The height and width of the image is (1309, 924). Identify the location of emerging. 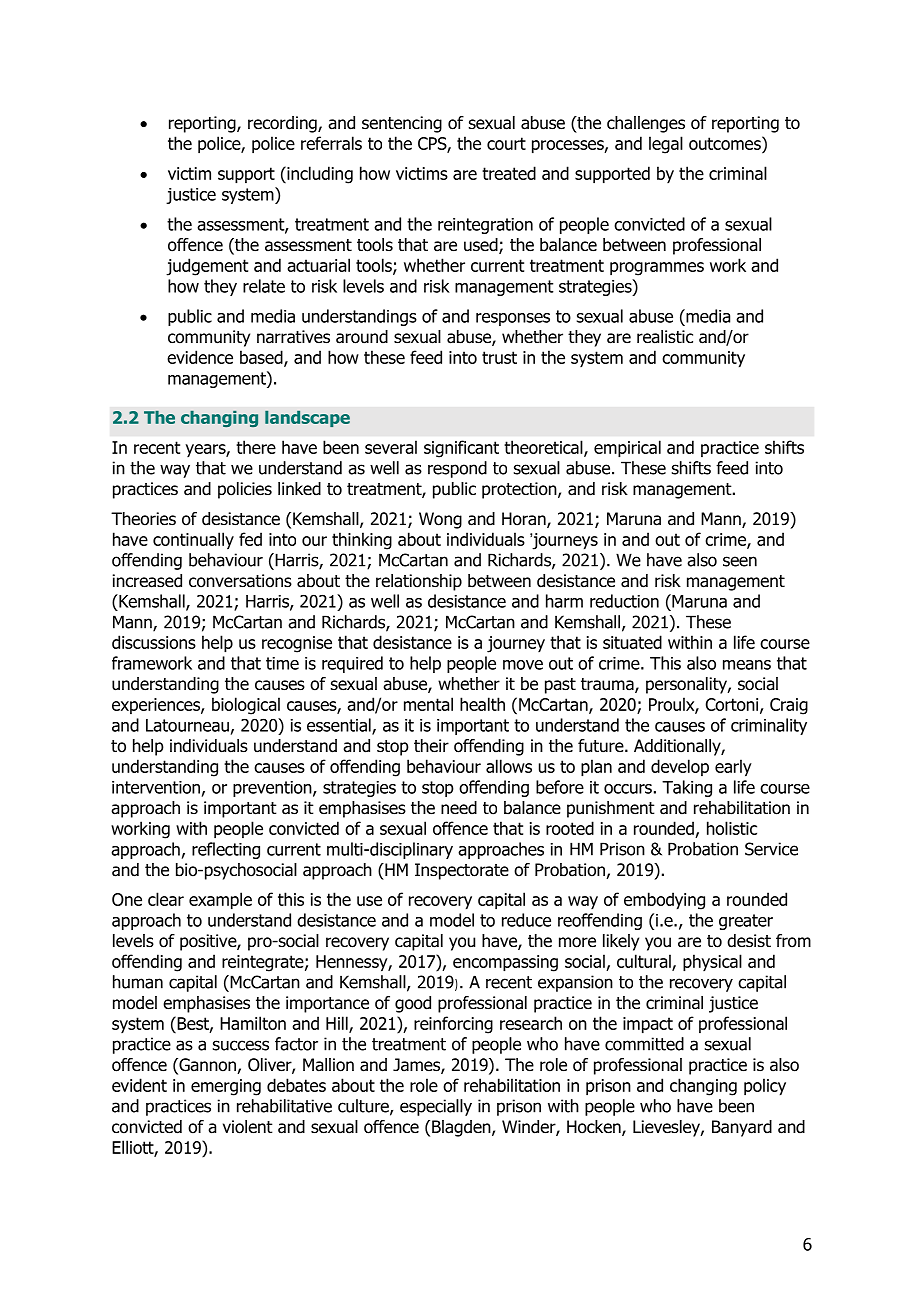
(226, 1087).
